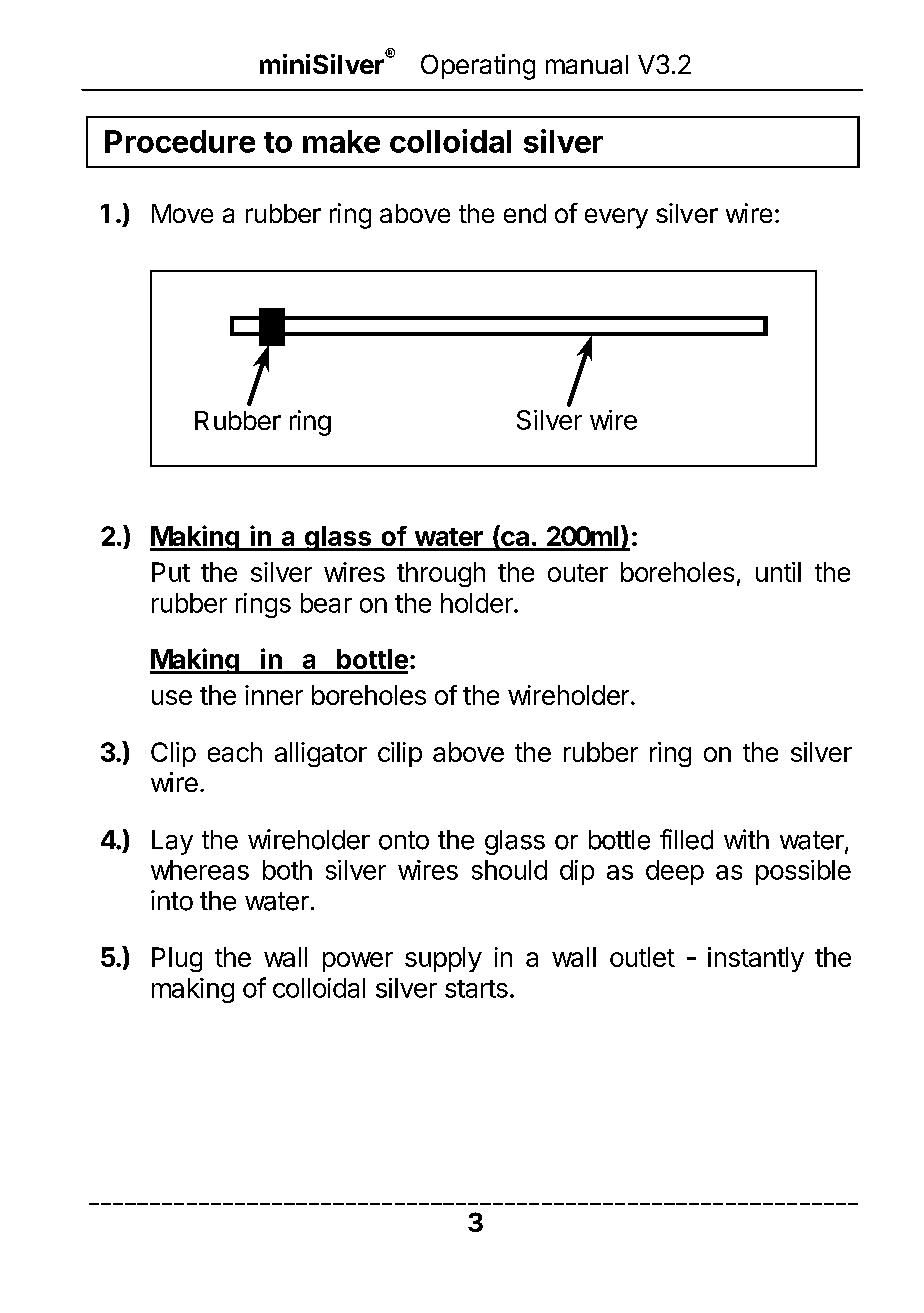 The image size is (924, 1313). I want to click on Procedure, so click(180, 141).
